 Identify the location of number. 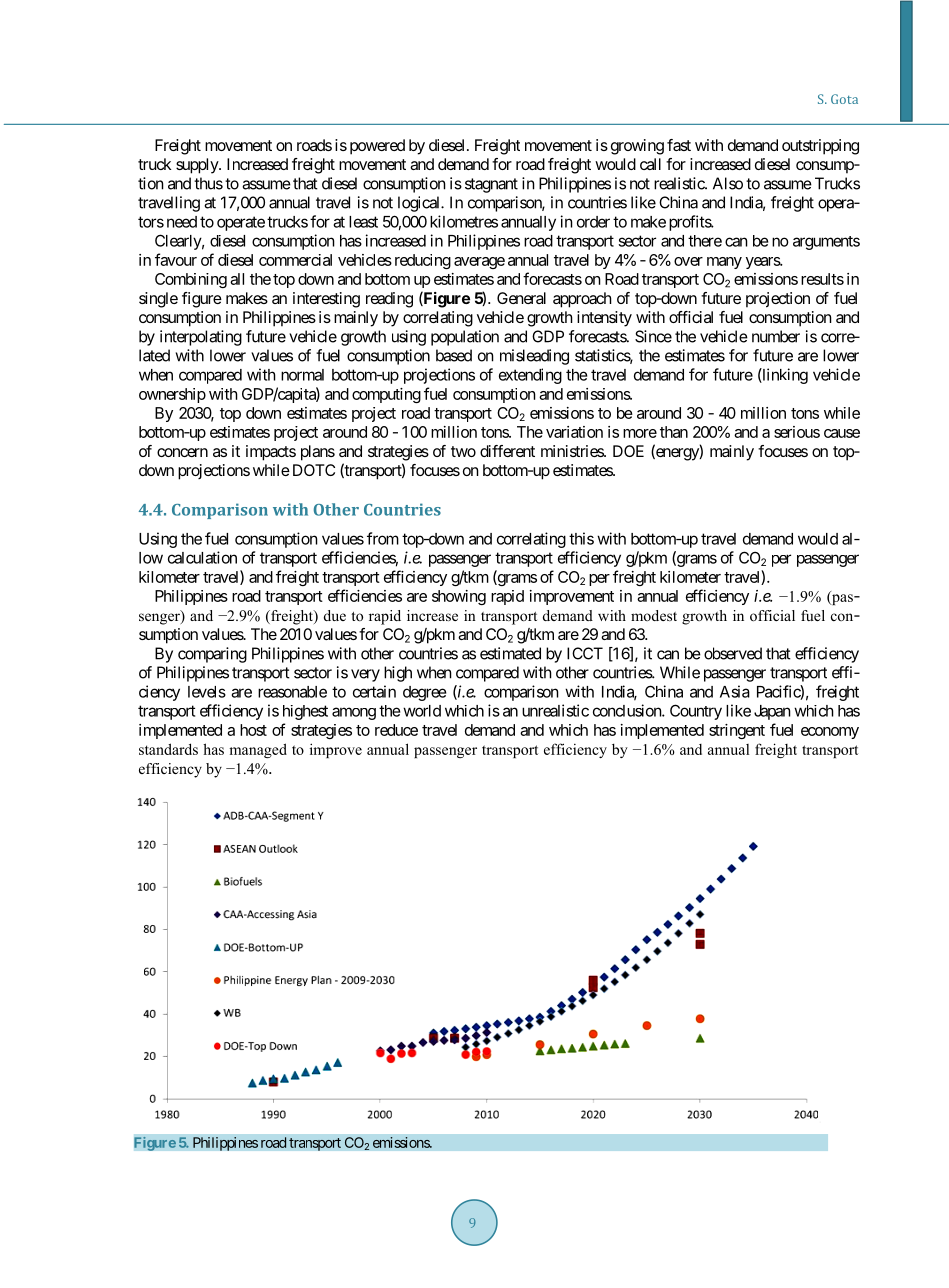
(776, 336).
